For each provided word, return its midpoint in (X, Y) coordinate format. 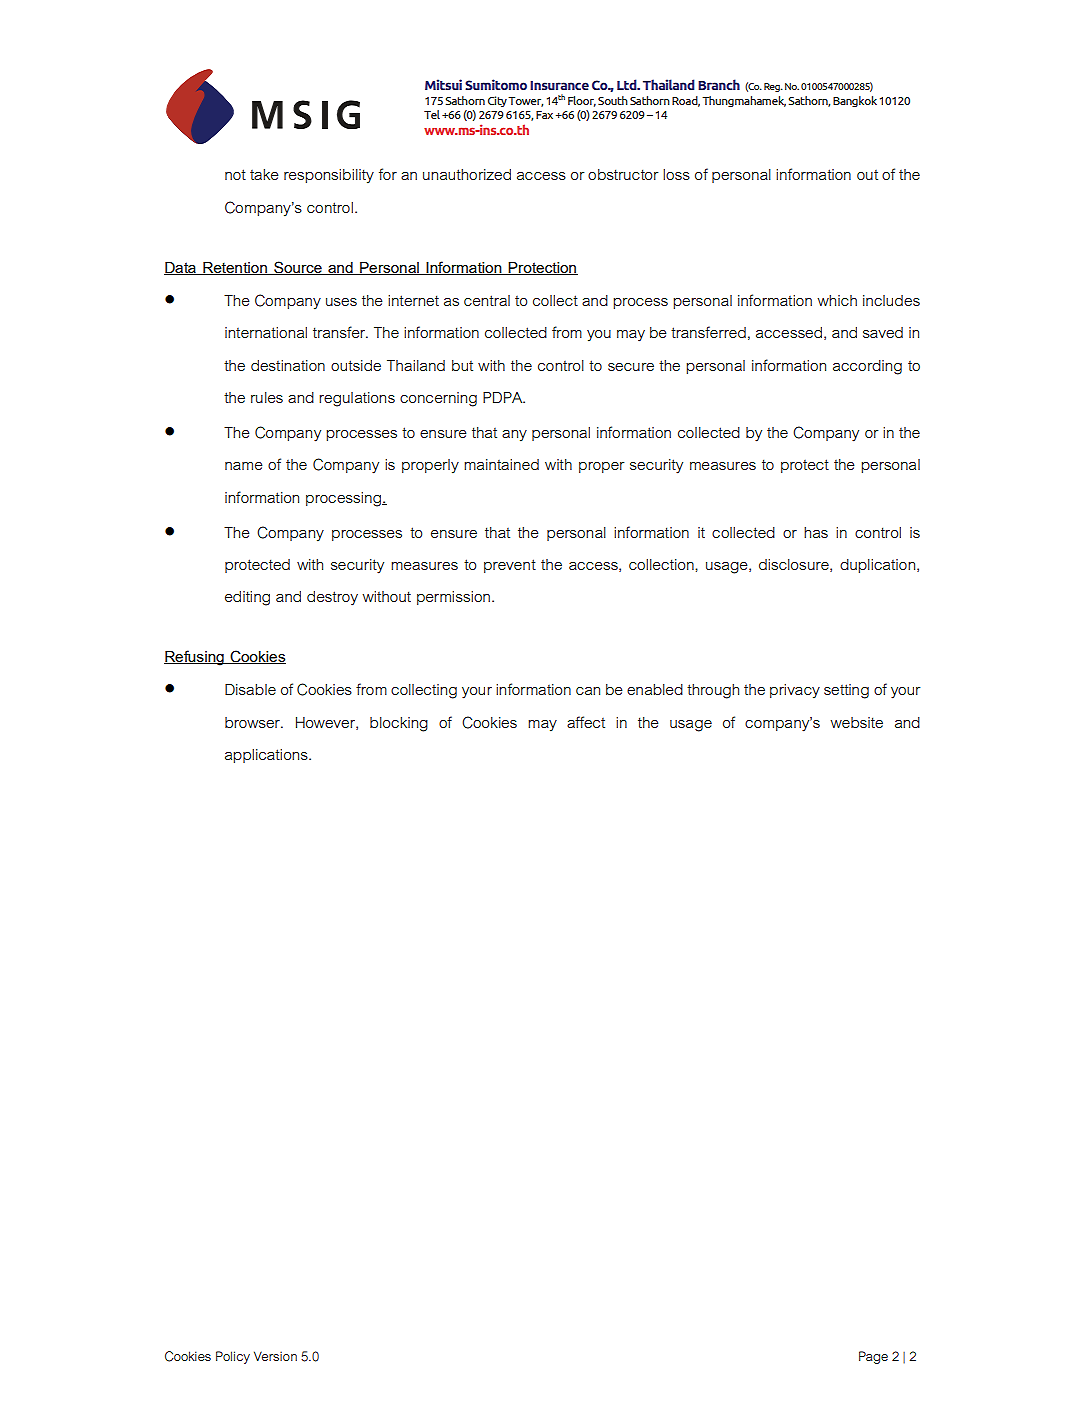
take (264, 174)
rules (267, 397)
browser (253, 722)
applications (267, 756)
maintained (501, 464)
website (856, 722)
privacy (795, 691)
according (867, 367)
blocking (399, 724)
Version (275, 1356)
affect (586, 722)
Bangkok (855, 101)
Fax (544, 115)
